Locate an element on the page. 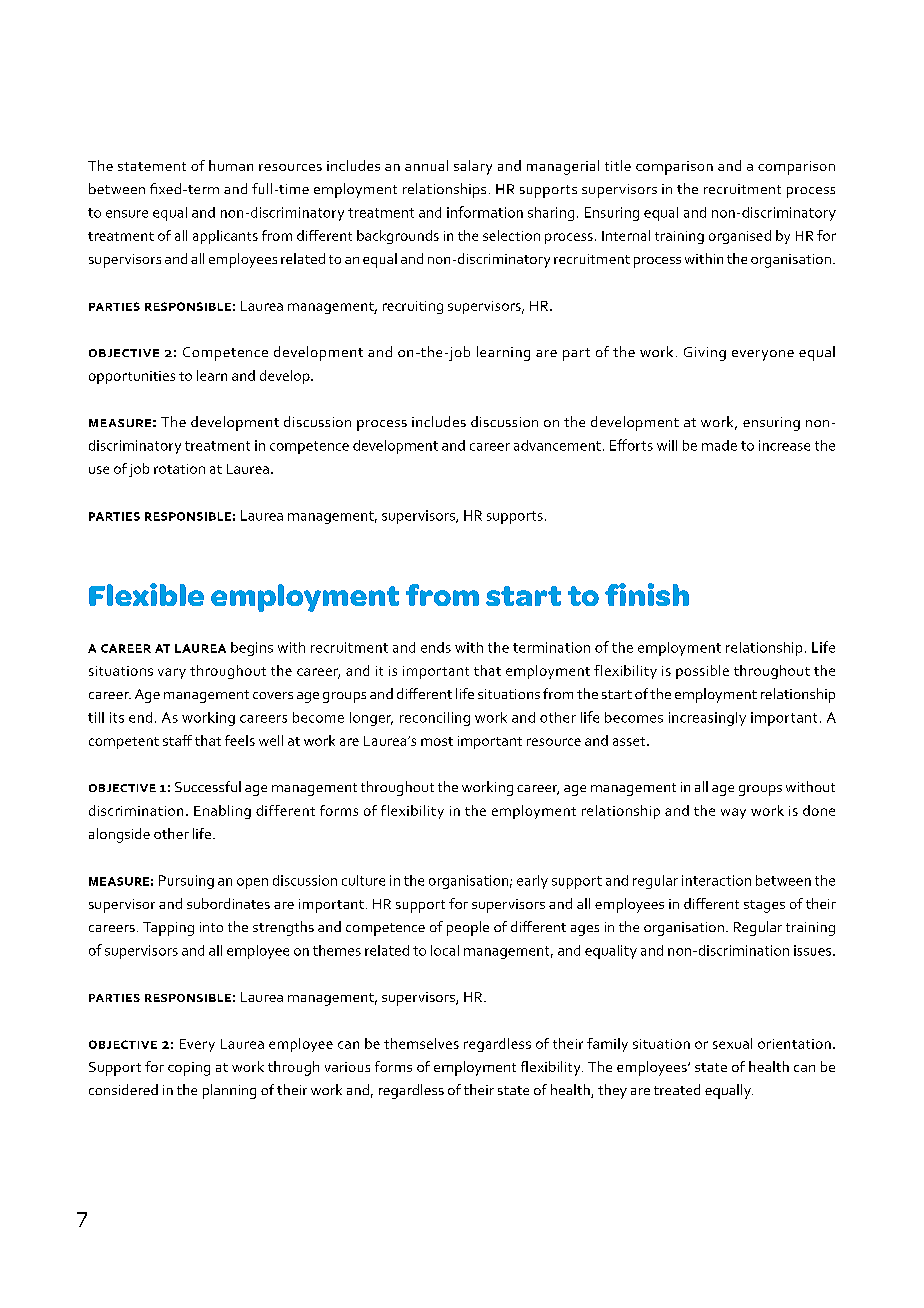 The height and width of the page is (1308, 924). ends is located at coordinates (436, 647).
